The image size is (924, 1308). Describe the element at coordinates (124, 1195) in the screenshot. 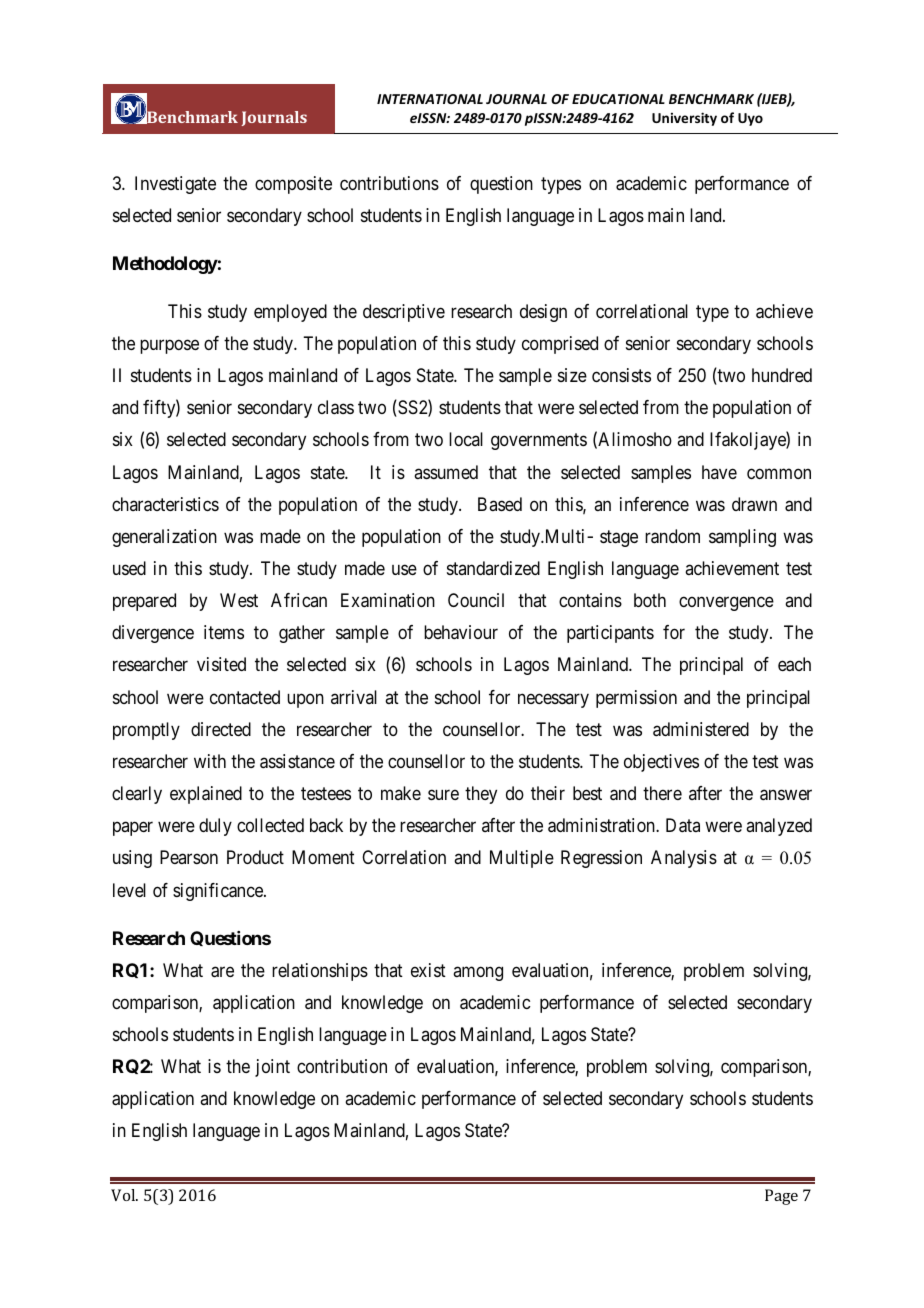

I see `Vol` at that location.
